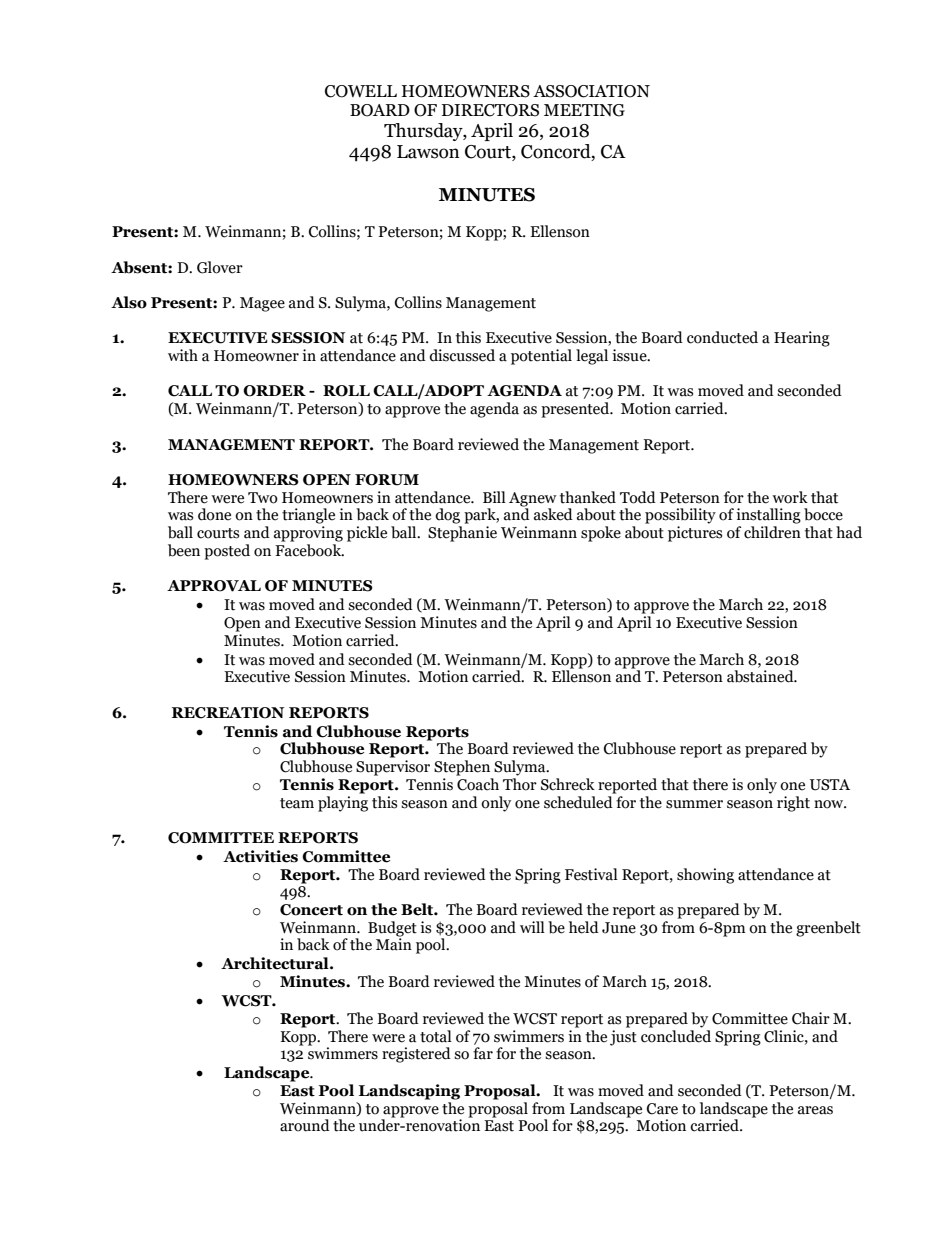 Image resolution: width=952 pixels, height=1233 pixels. Describe the element at coordinates (305, 1125) in the page. I see `around` at that location.
